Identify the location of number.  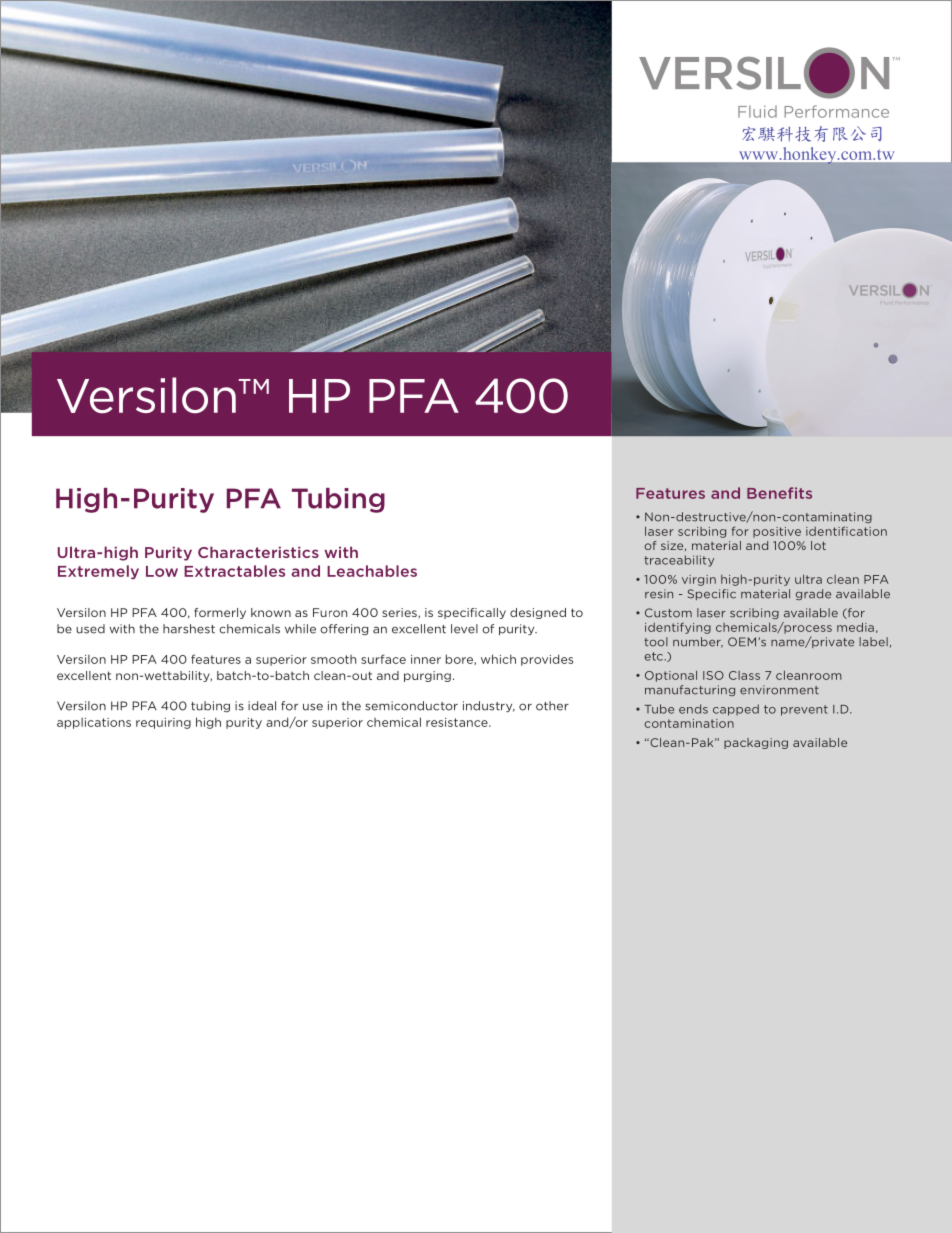
(698, 642).
